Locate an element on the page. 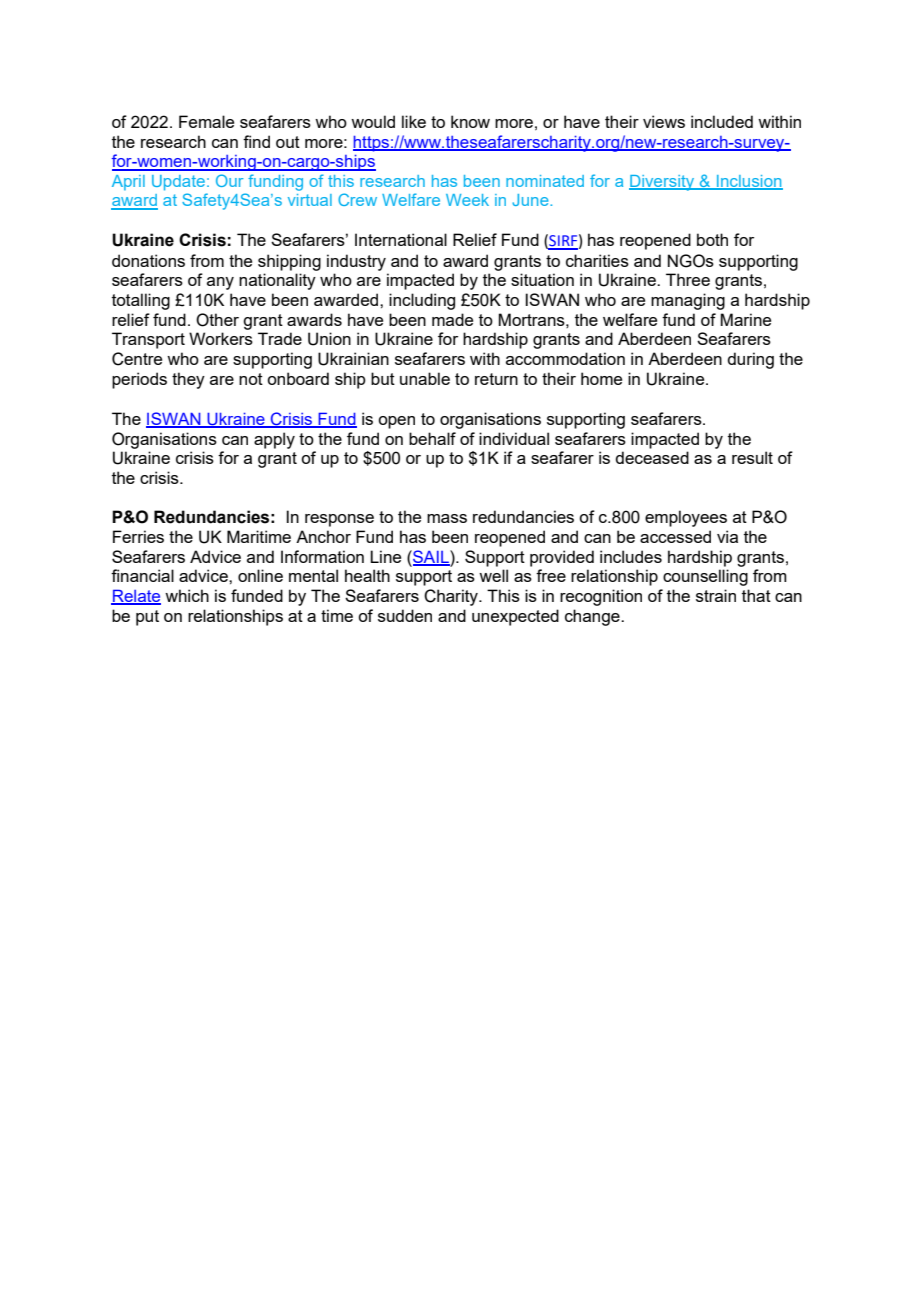 The height and width of the image is (1308, 924). deceased is located at coordinates (652, 457).
